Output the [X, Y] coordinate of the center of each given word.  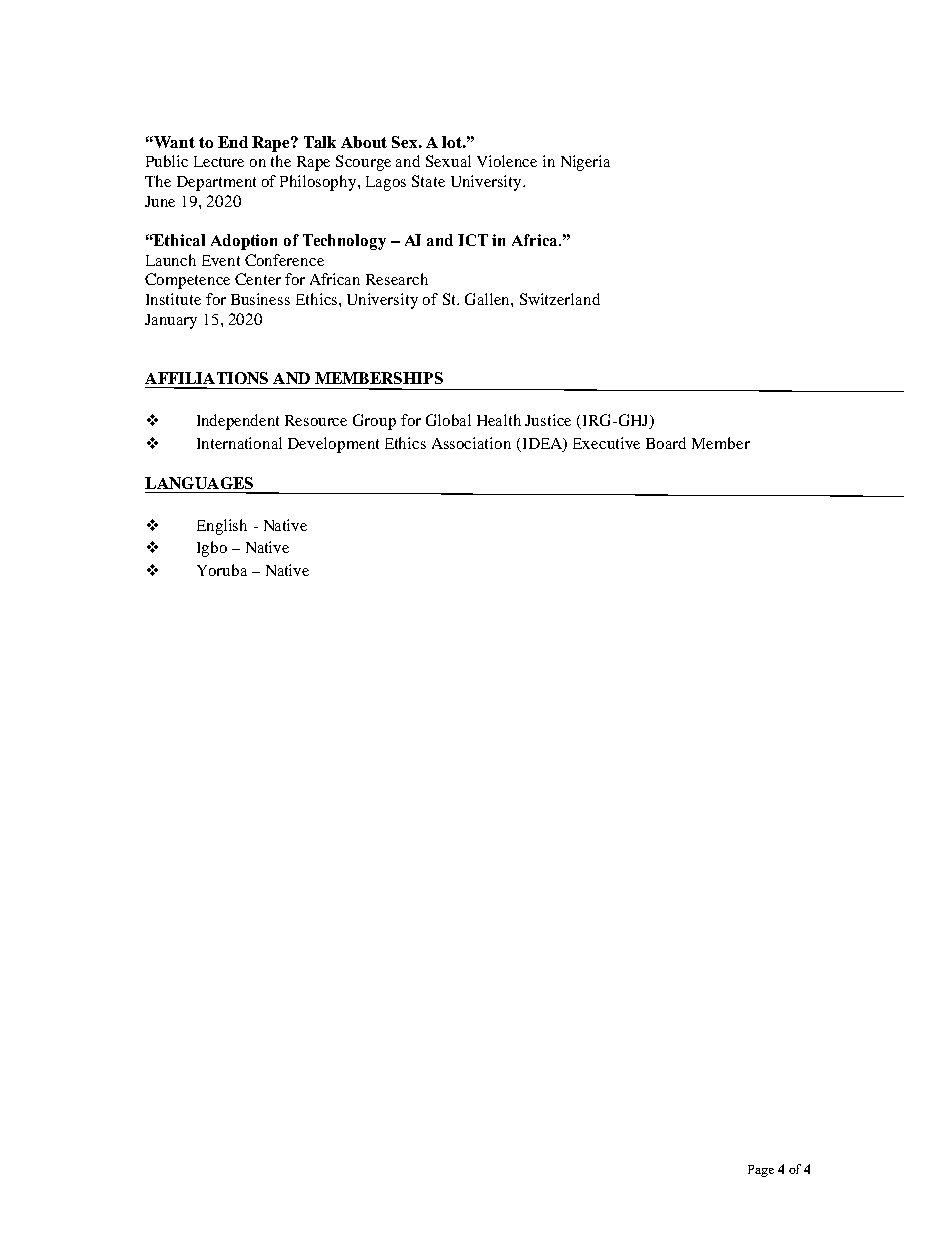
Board [666, 443]
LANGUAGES [199, 483]
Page [761, 1171]
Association [471, 443]
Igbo [212, 549]
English [222, 527]
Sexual [448, 161]
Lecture [219, 161]
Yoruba [222, 570]
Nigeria [585, 163]
